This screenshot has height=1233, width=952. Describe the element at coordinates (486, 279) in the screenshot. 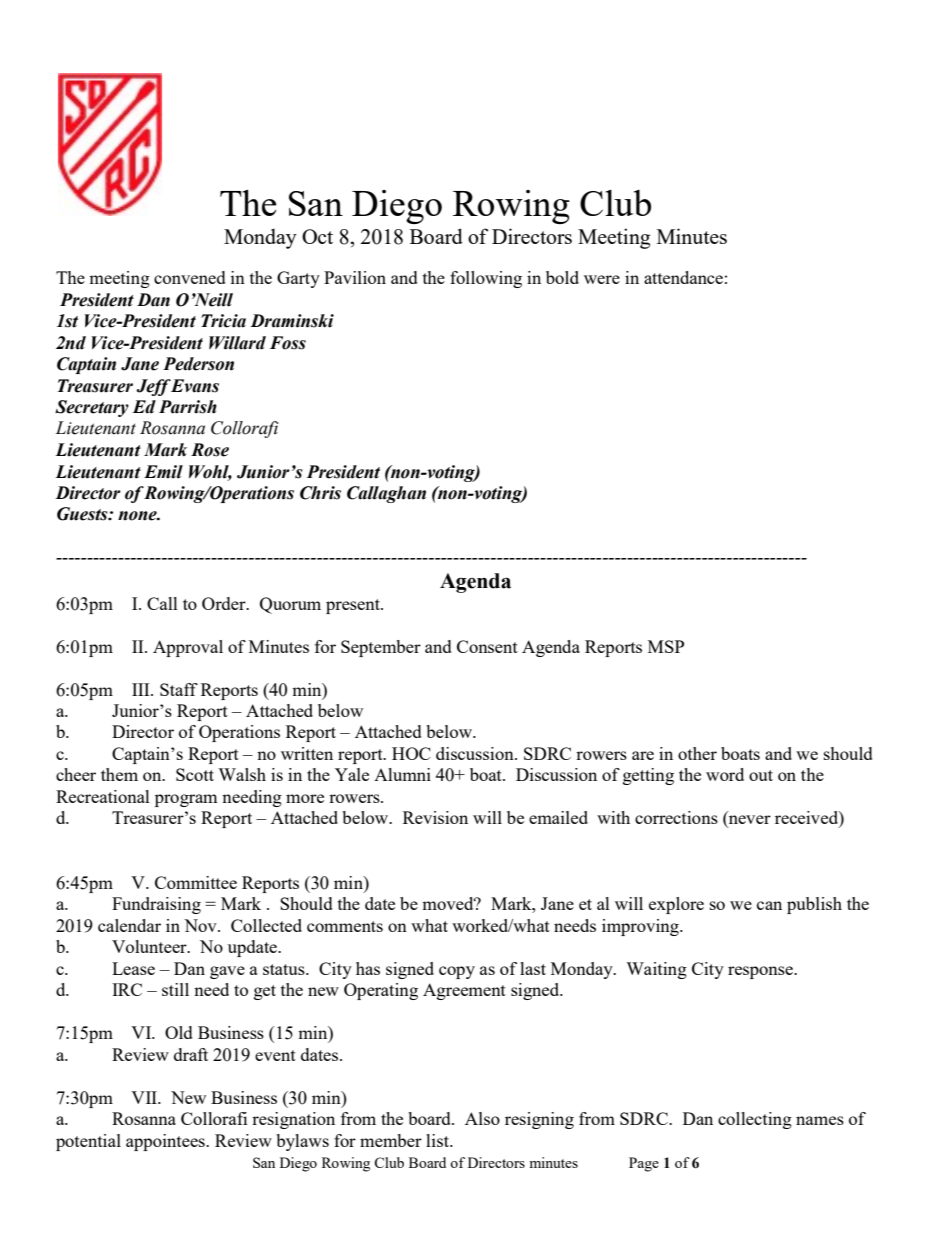

I see `following` at that location.
